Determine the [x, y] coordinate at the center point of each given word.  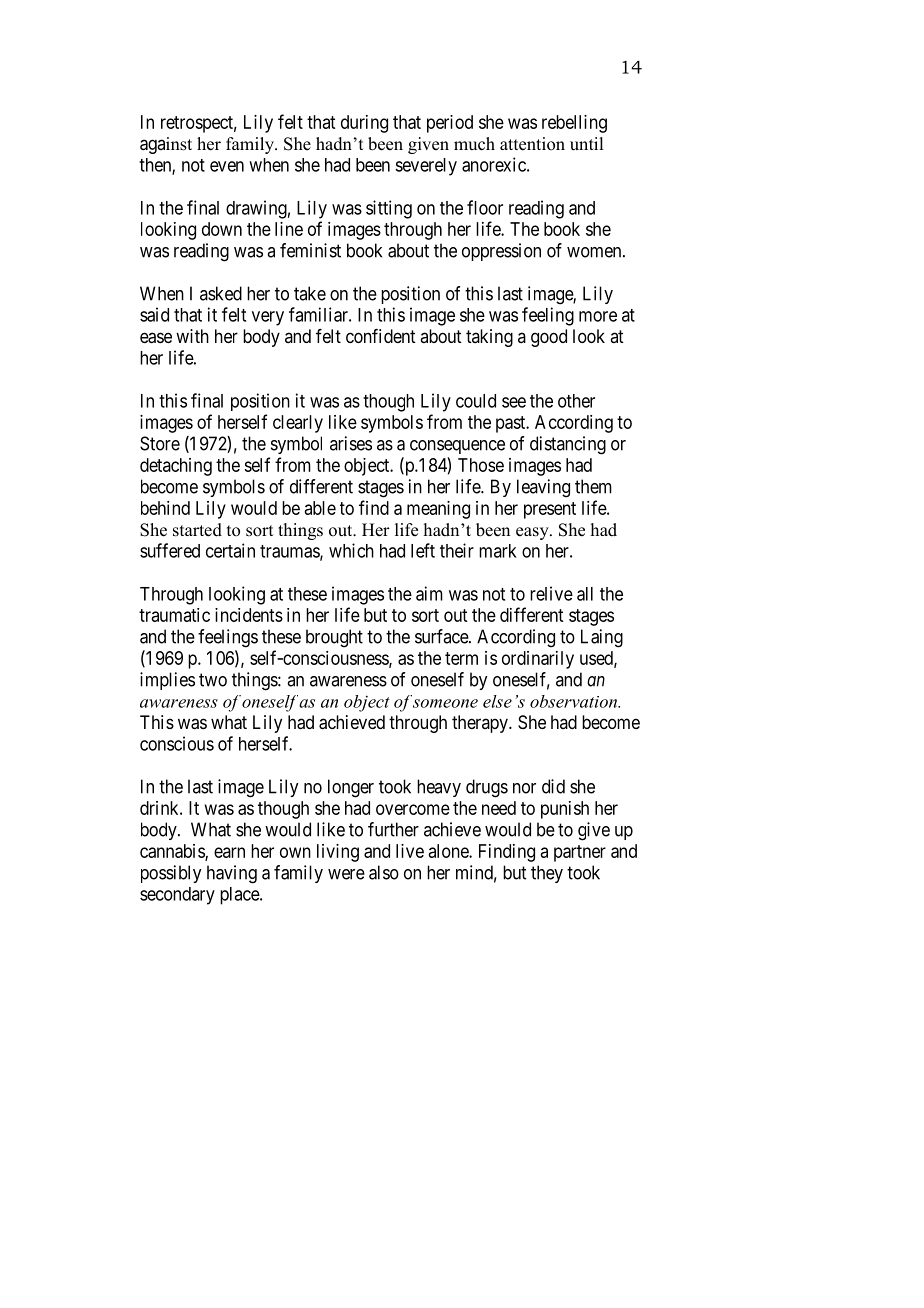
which [351, 550]
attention [532, 144]
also [384, 872]
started [197, 530]
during [364, 124]
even [227, 166]
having [232, 874]
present [550, 510]
